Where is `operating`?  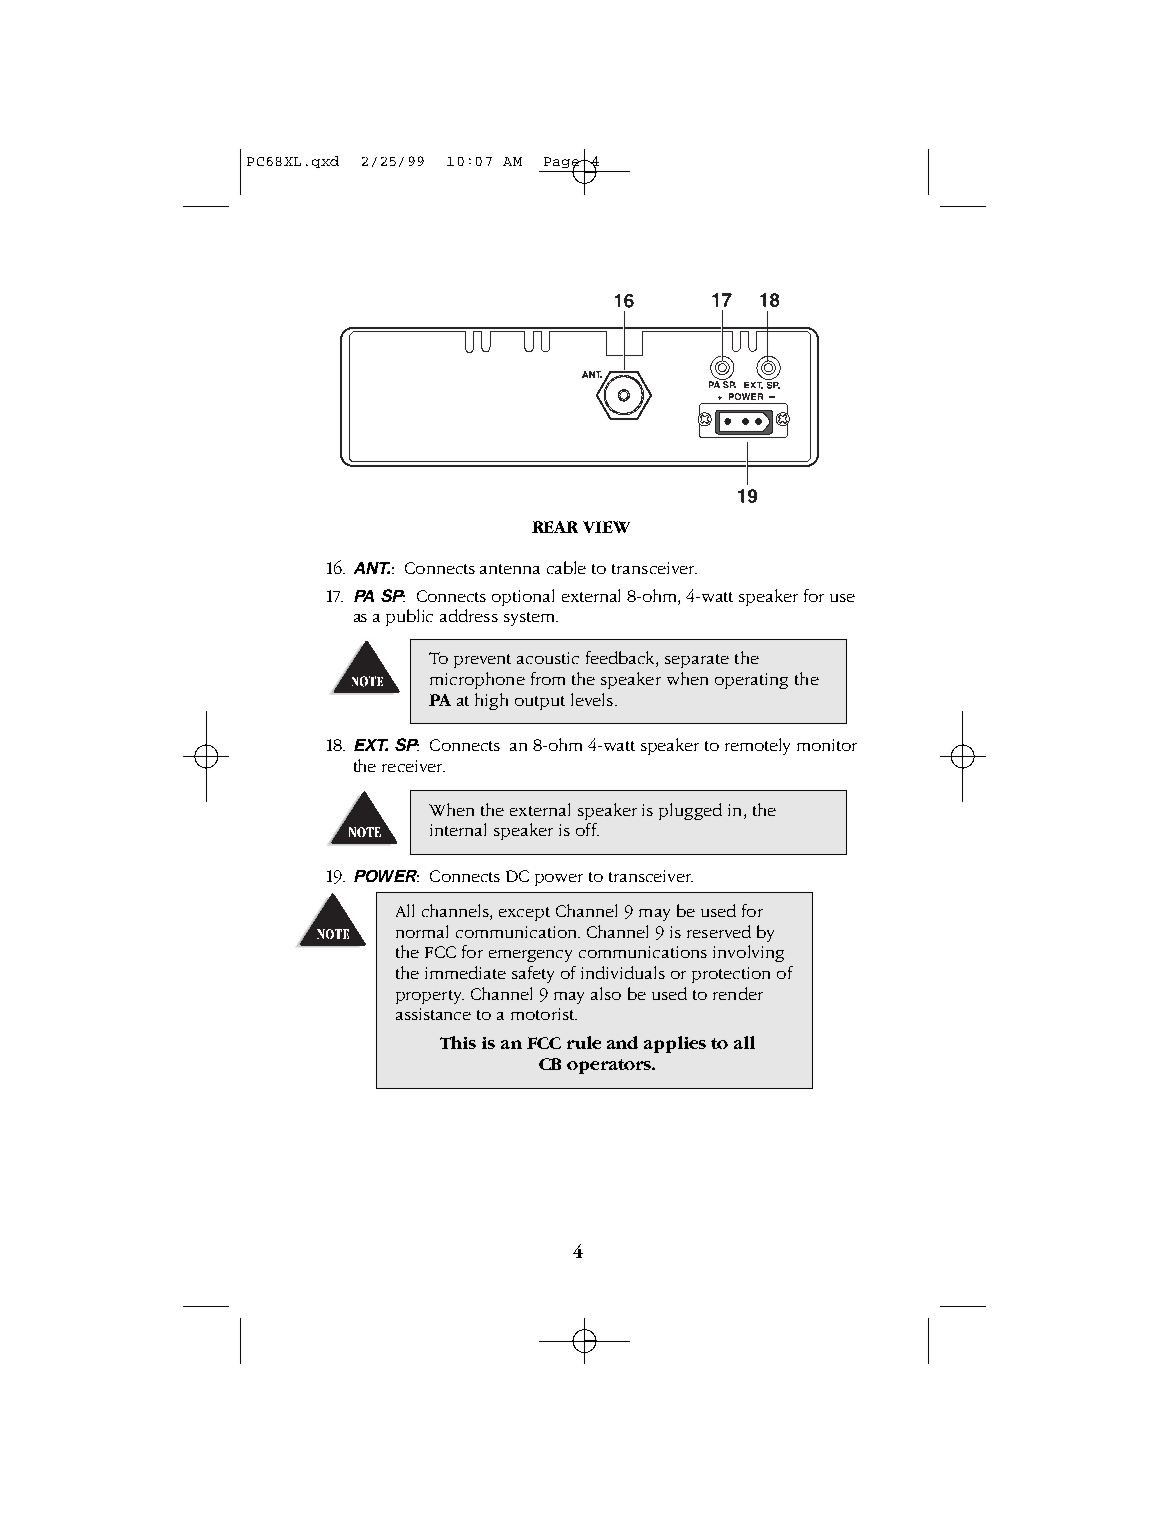
operating is located at coordinates (751, 681).
